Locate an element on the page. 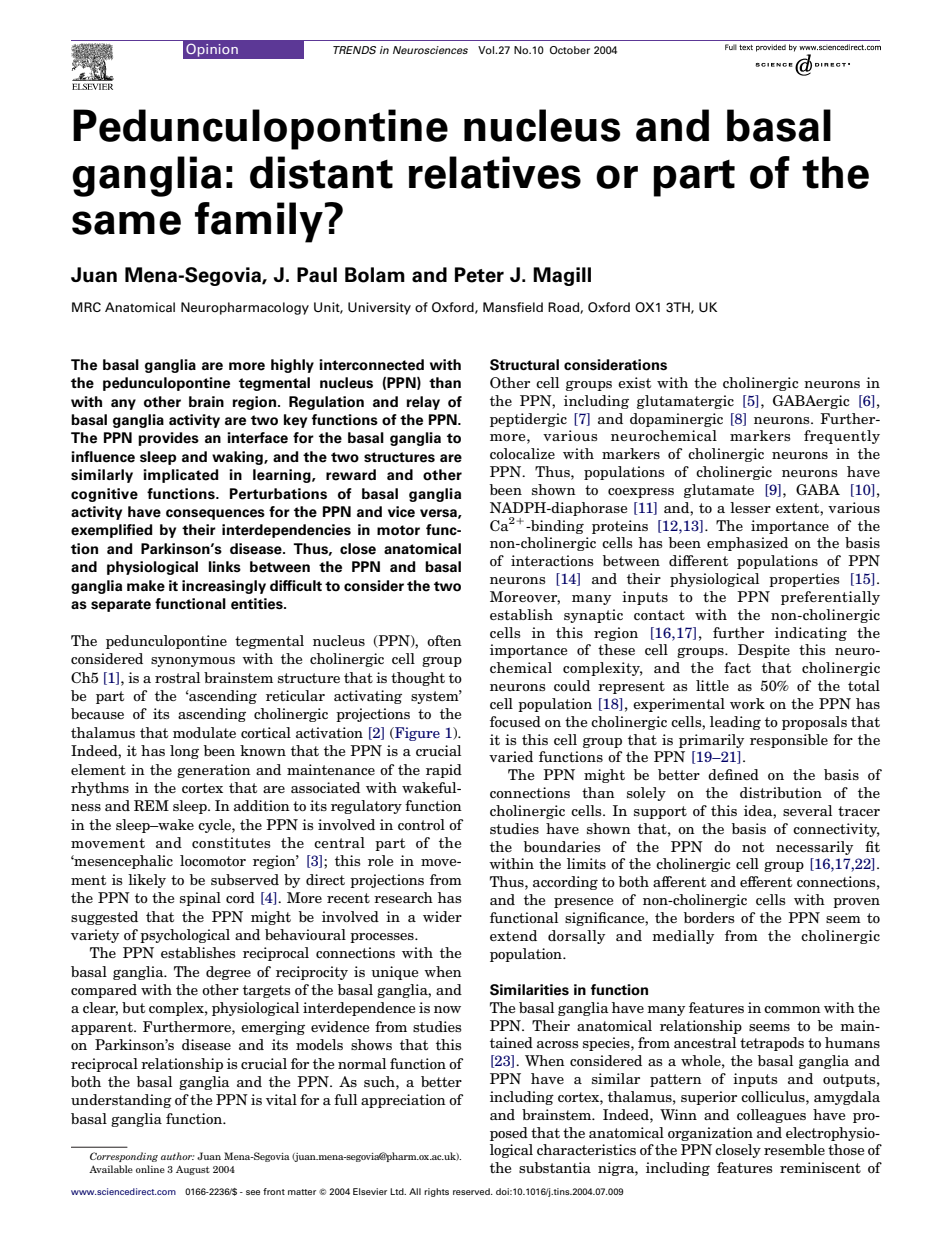 This image has width=952, height=1236. spinal is located at coordinates (200, 899).
